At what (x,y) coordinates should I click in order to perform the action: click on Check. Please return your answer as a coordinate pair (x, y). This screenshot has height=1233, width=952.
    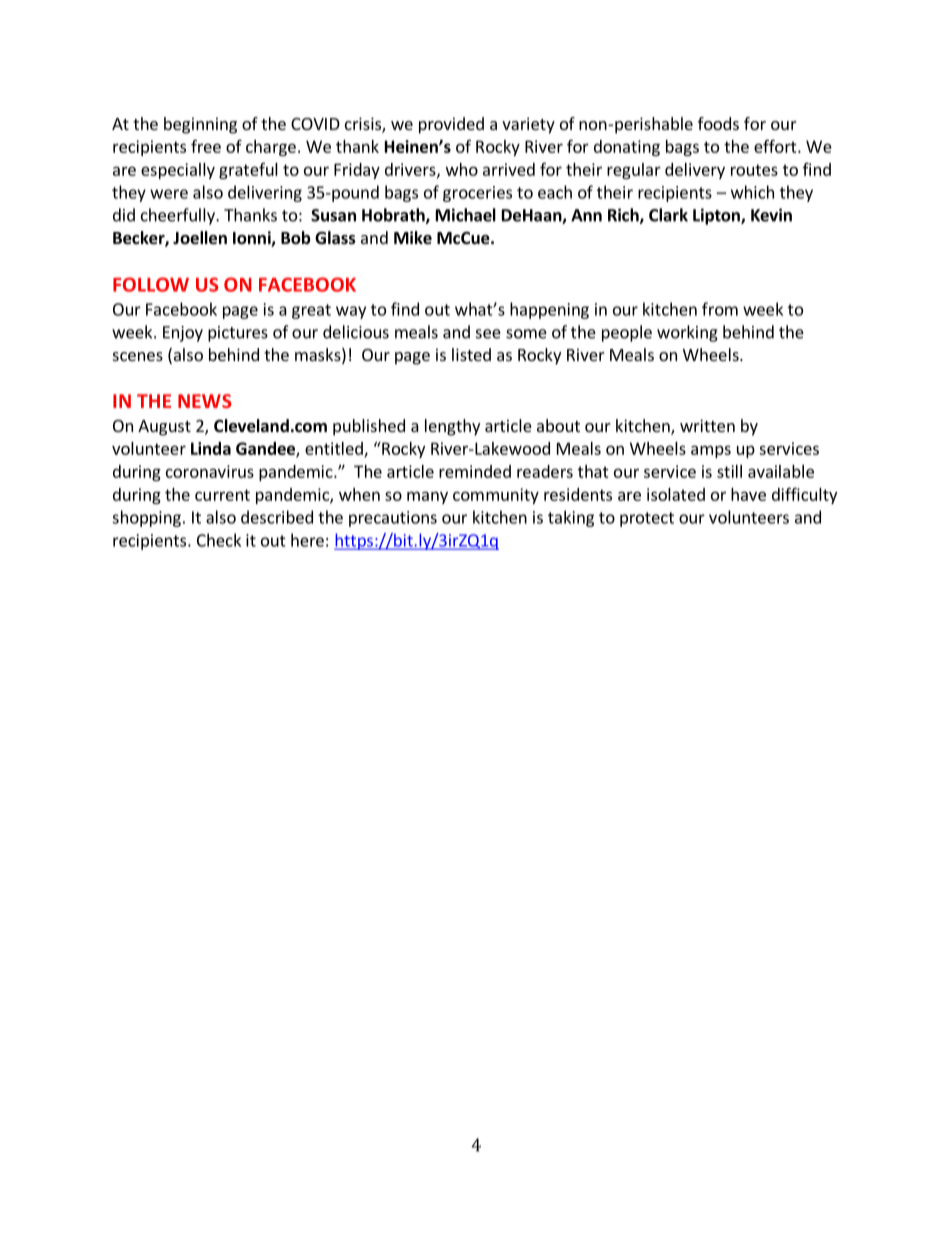
    Looking at the image, I should click on (219, 540).
